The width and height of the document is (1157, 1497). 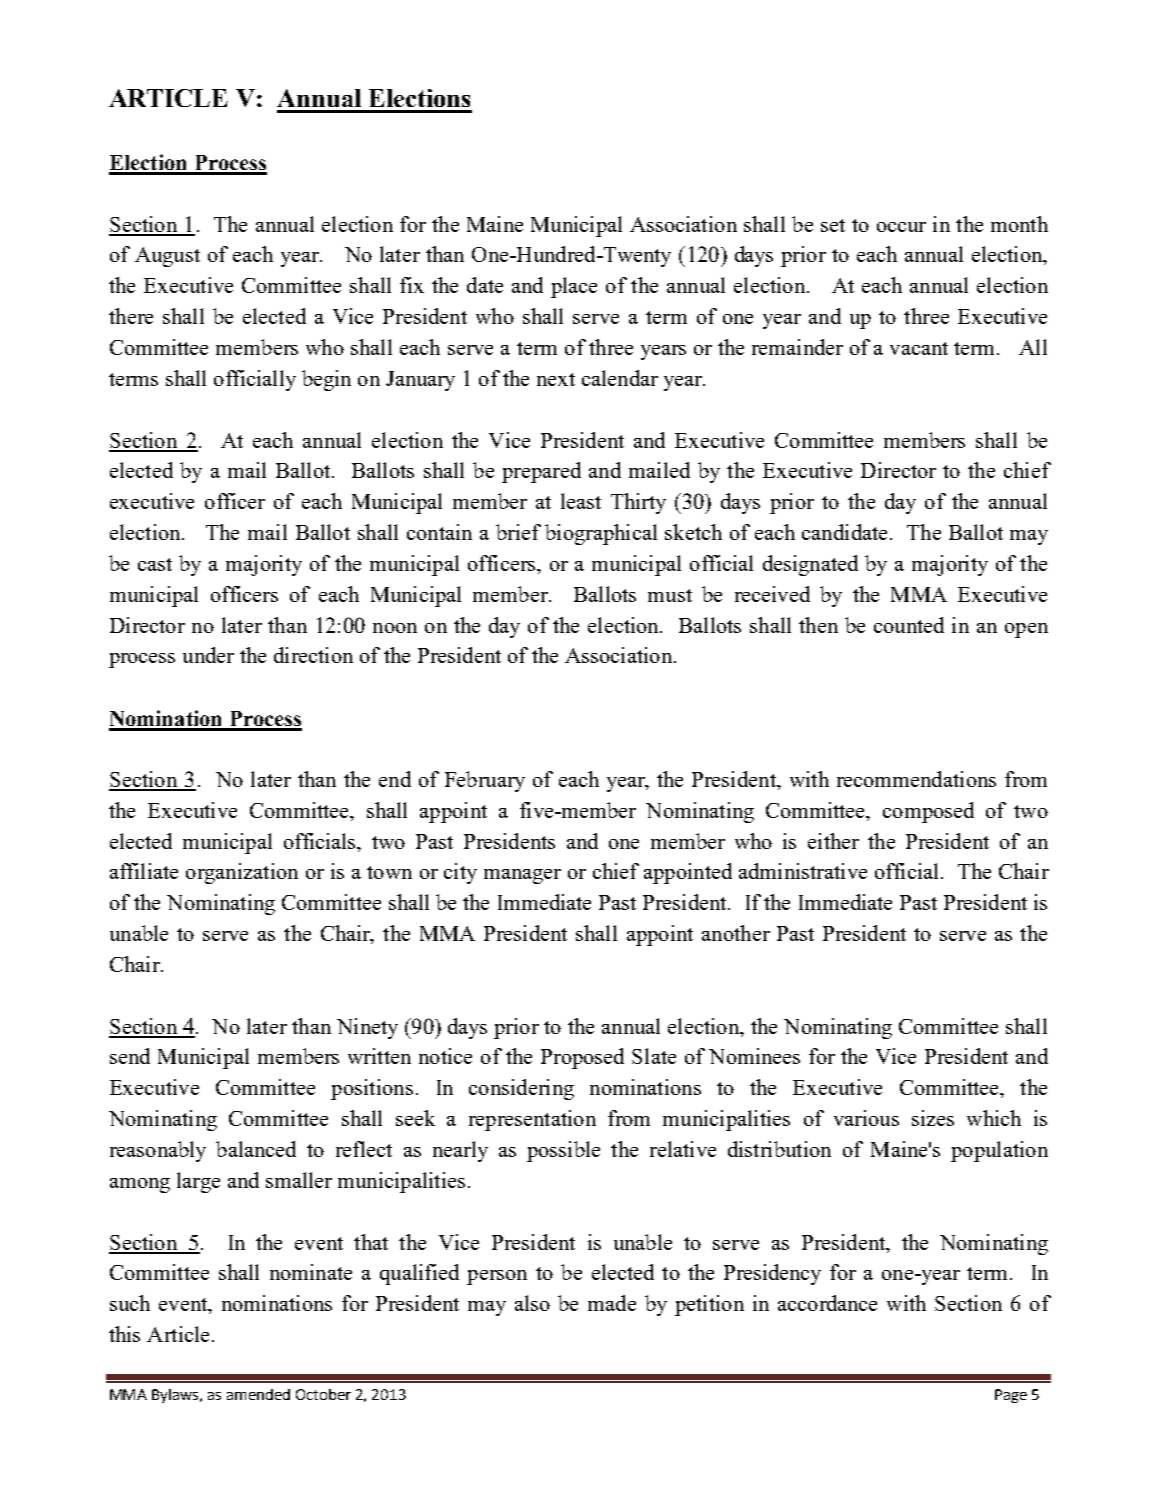 What do you see at coordinates (574, 287) in the document?
I see `place` at bounding box center [574, 287].
